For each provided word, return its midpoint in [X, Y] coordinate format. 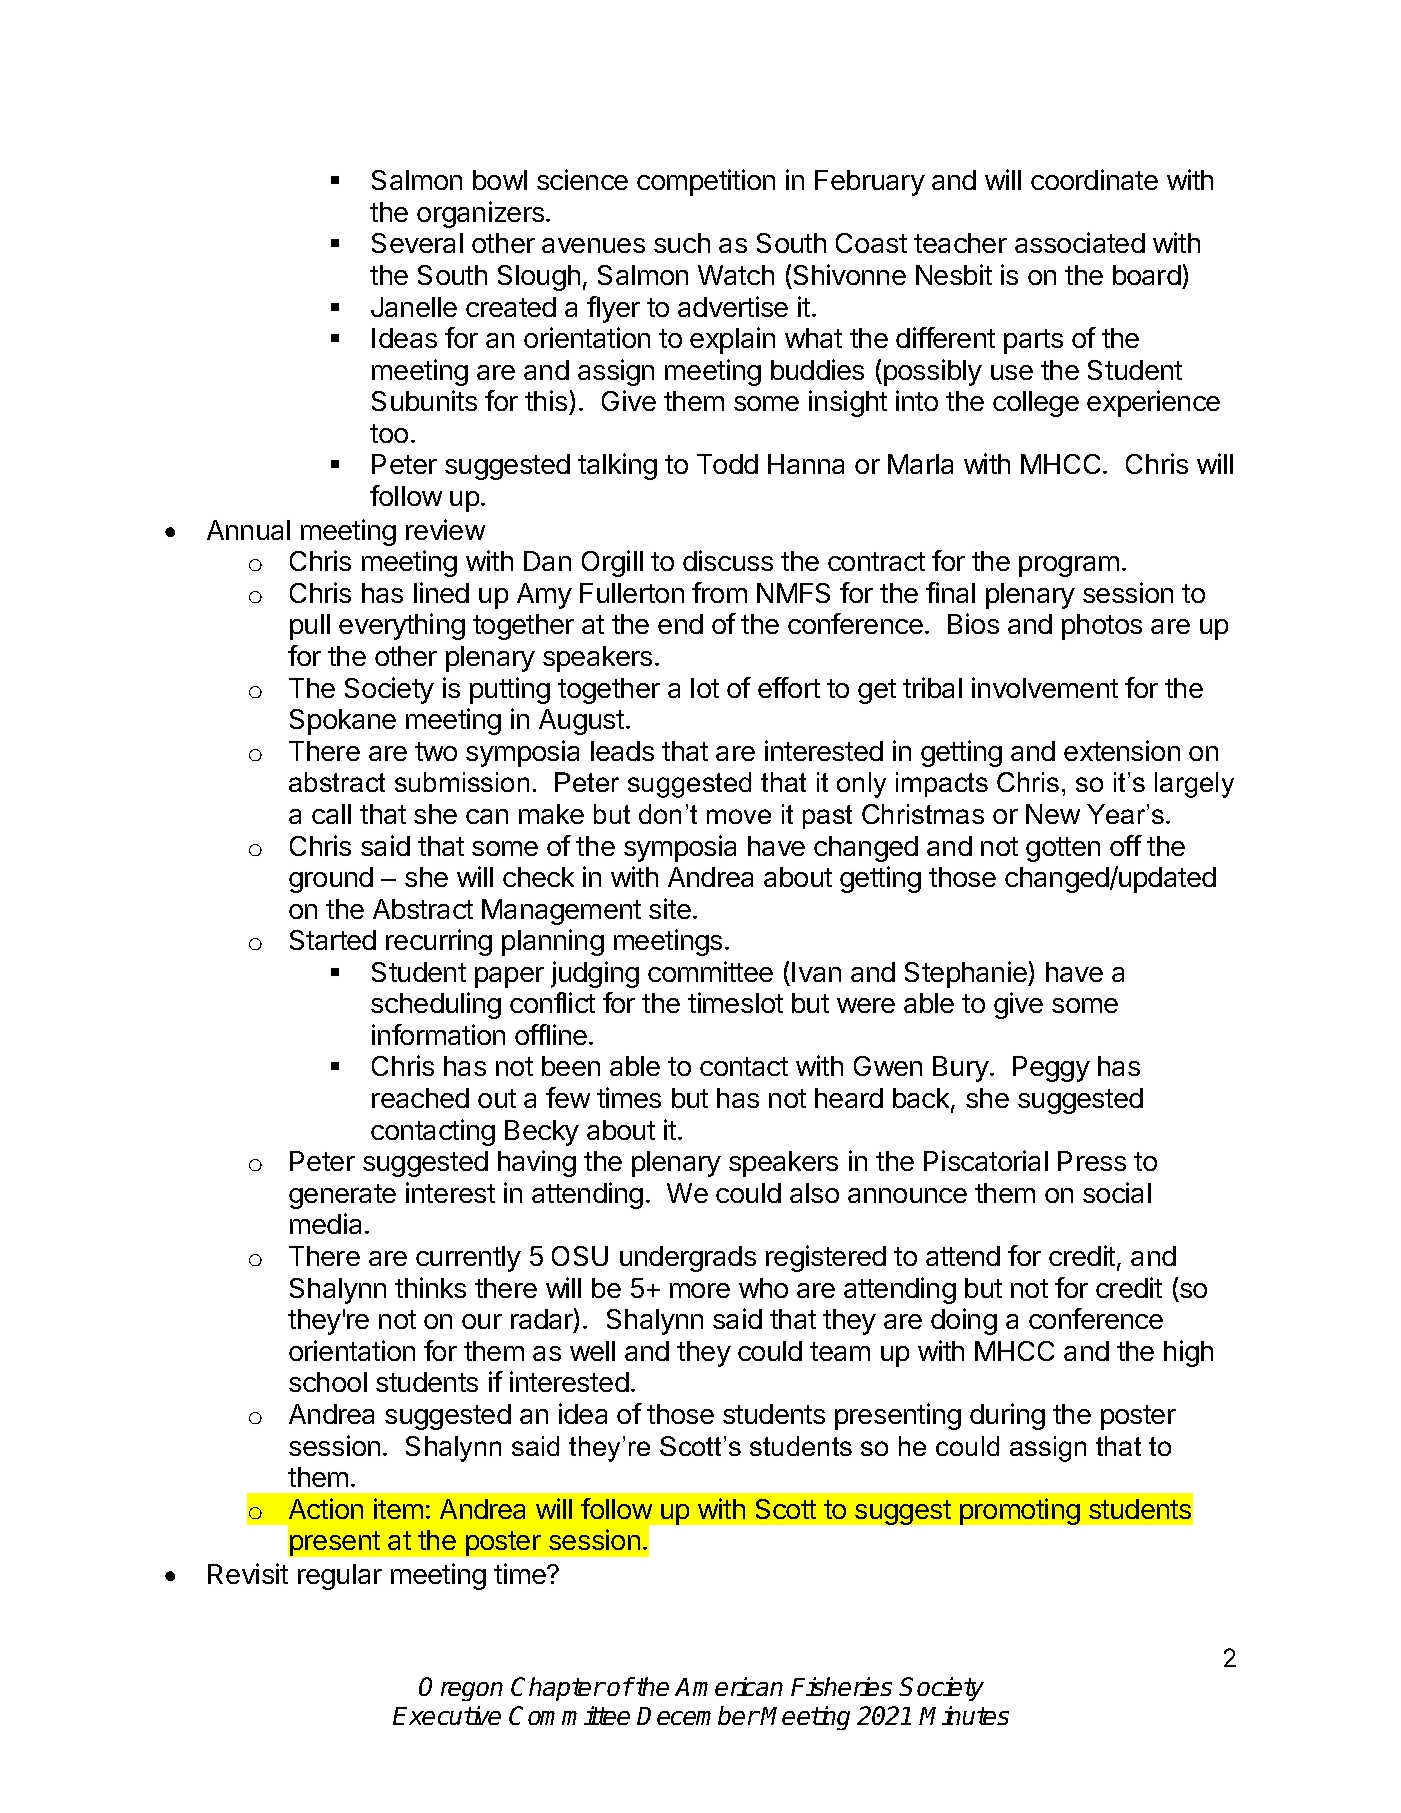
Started [333, 940]
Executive [447, 1715]
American [729, 1686]
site [670, 908]
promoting [1020, 1511]
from [719, 592]
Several [417, 243]
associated [1080, 242]
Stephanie [967, 974]
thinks [430, 1287]
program [1069, 566]
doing [964, 1321]
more [700, 1290]
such [682, 243]
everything [402, 626]
